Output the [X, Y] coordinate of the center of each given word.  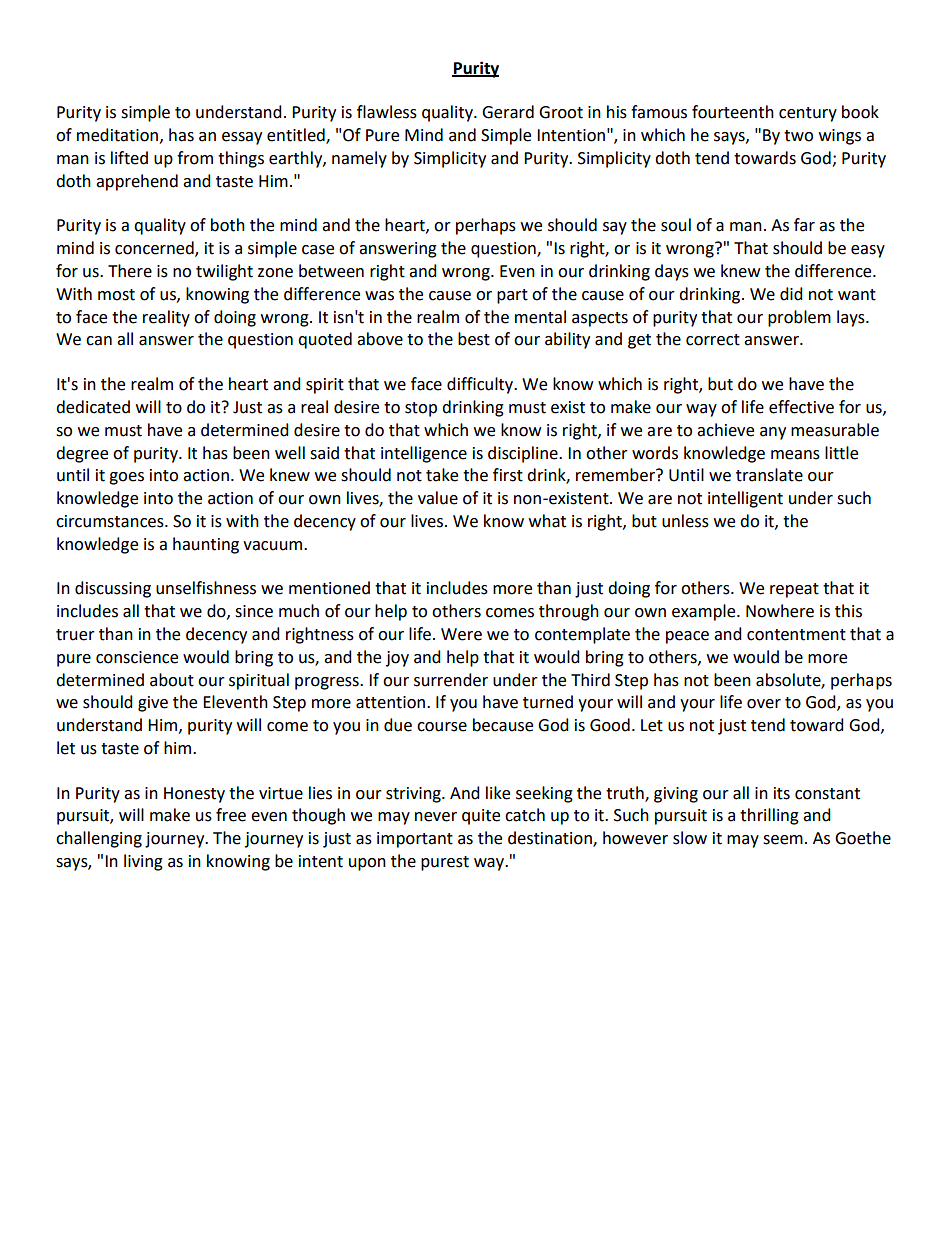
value [438, 498]
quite [481, 817]
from [195, 158]
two [798, 136]
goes [126, 478]
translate [769, 475]
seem [783, 840]
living [143, 862]
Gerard [508, 112]
